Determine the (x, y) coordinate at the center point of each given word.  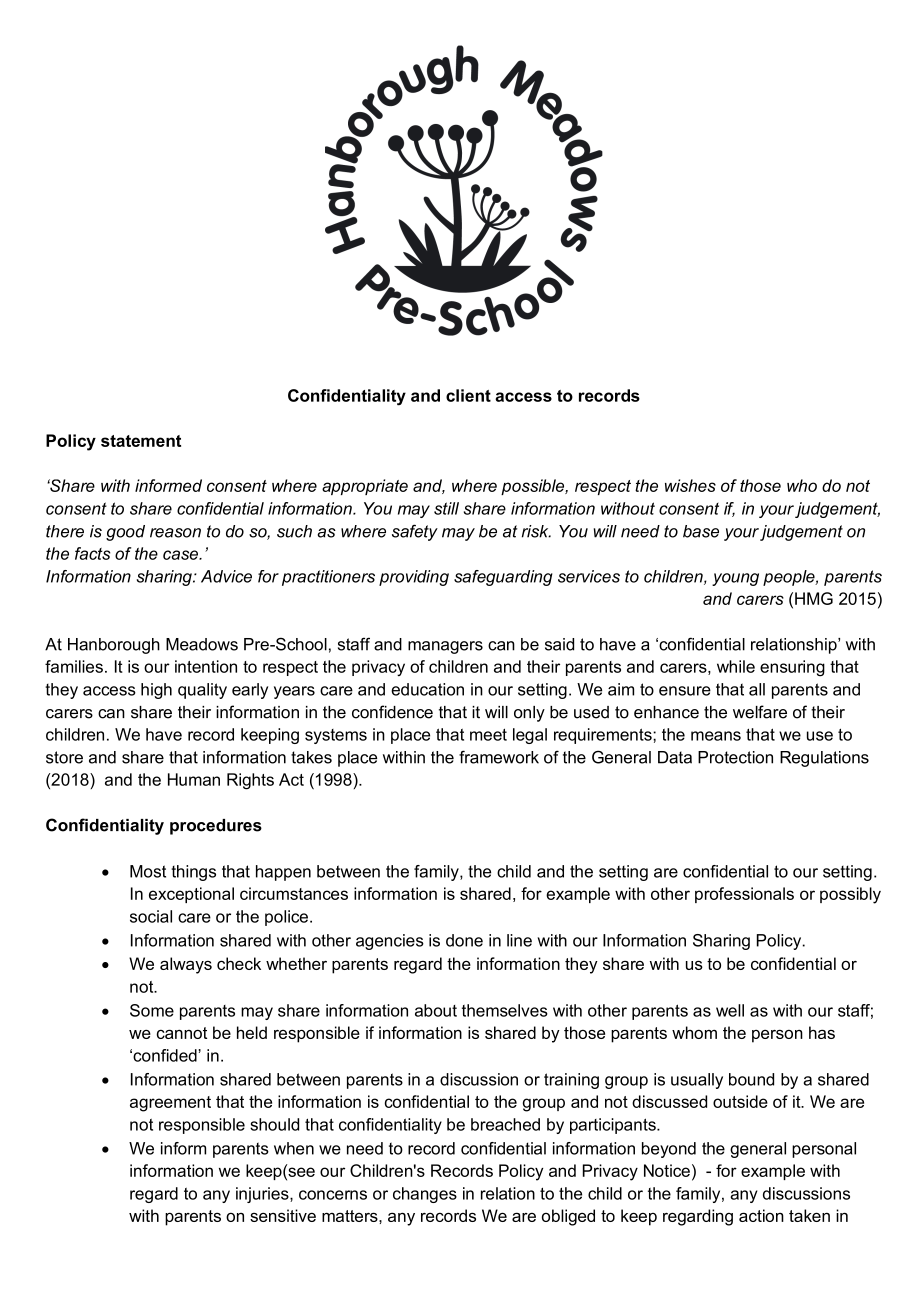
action (761, 1215)
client (468, 395)
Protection (735, 757)
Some (152, 1010)
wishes (690, 485)
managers (445, 647)
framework (499, 757)
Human (194, 779)
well (730, 1010)
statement (141, 441)
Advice (226, 576)
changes (425, 1195)
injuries (263, 1195)
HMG (814, 598)
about (436, 1010)
